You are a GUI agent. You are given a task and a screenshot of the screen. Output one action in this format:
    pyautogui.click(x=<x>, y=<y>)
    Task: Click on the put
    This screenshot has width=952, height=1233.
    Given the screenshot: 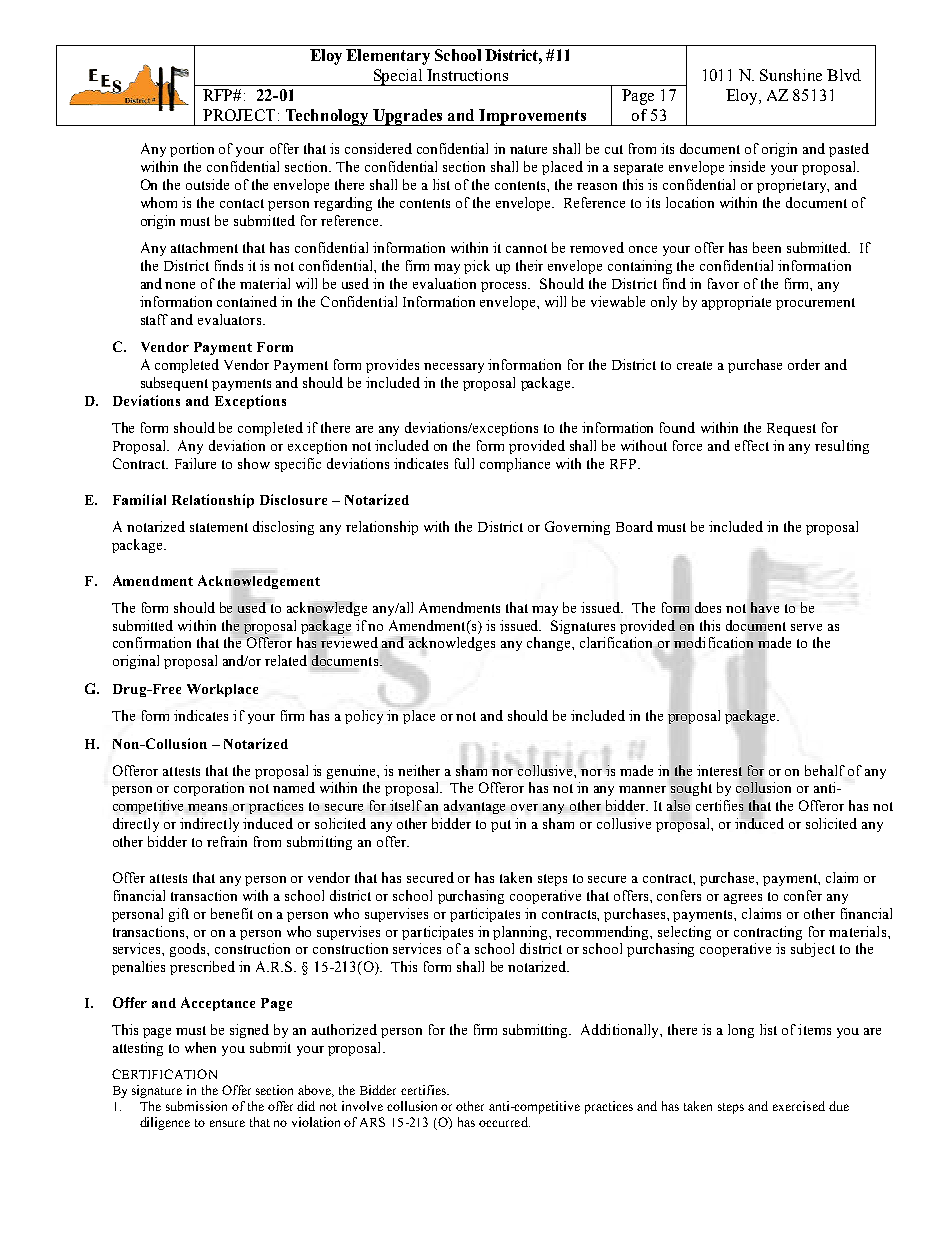 What is the action you would take?
    pyautogui.click(x=501, y=826)
